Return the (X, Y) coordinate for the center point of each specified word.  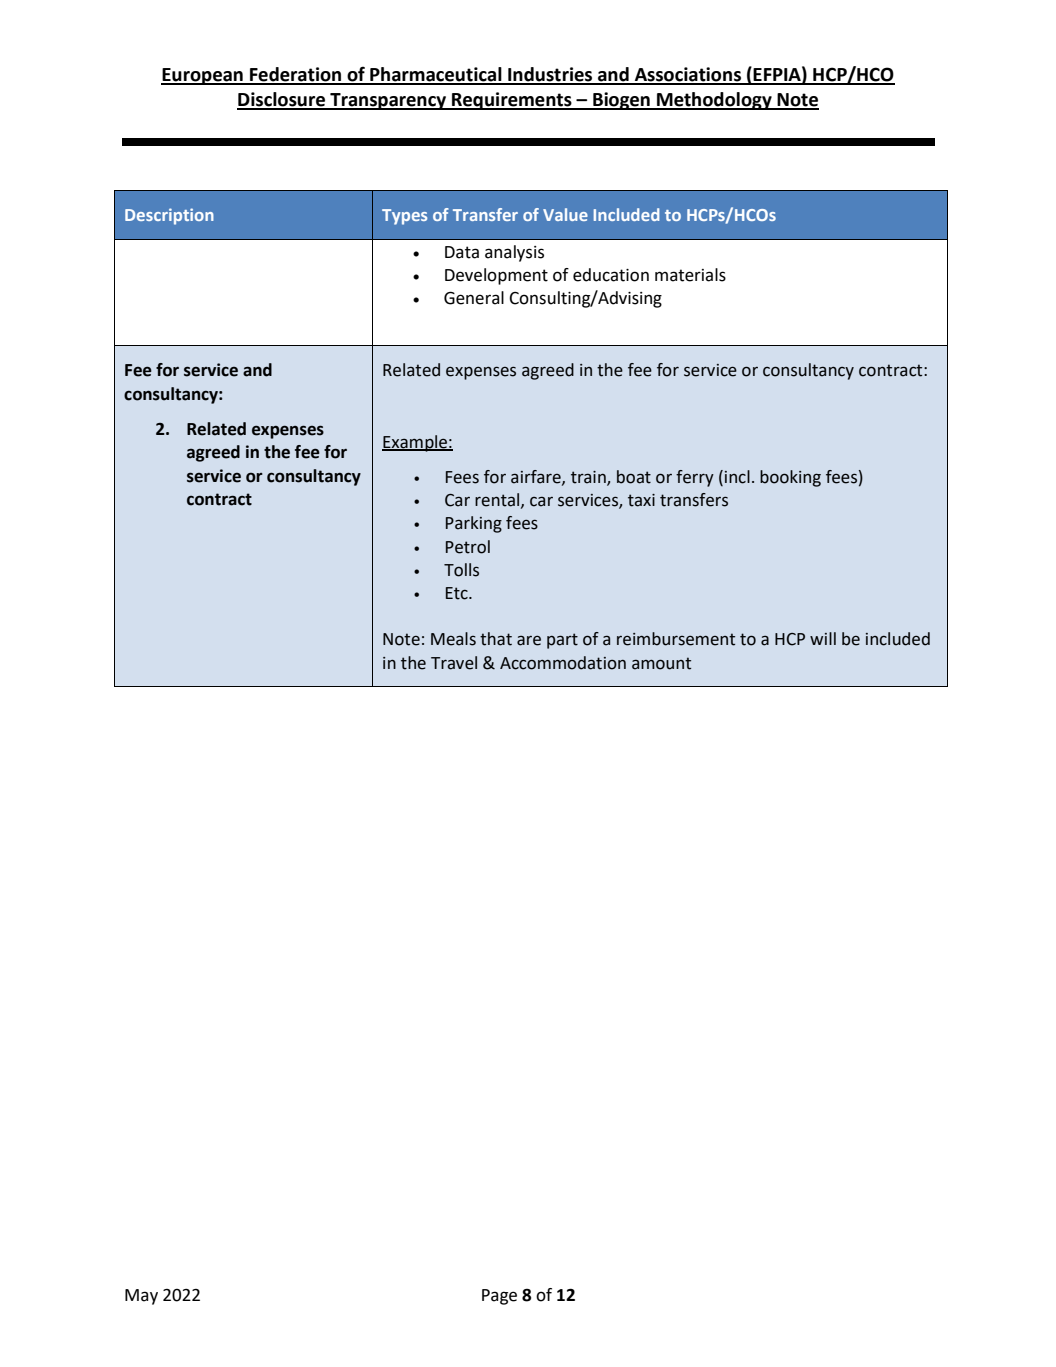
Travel (454, 663)
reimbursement (676, 639)
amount (661, 663)
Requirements (512, 101)
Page (499, 1297)
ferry (695, 478)
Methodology (714, 101)
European (203, 76)
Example (415, 443)
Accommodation (563, 663)
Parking (474, 524)
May (141, 1297)
